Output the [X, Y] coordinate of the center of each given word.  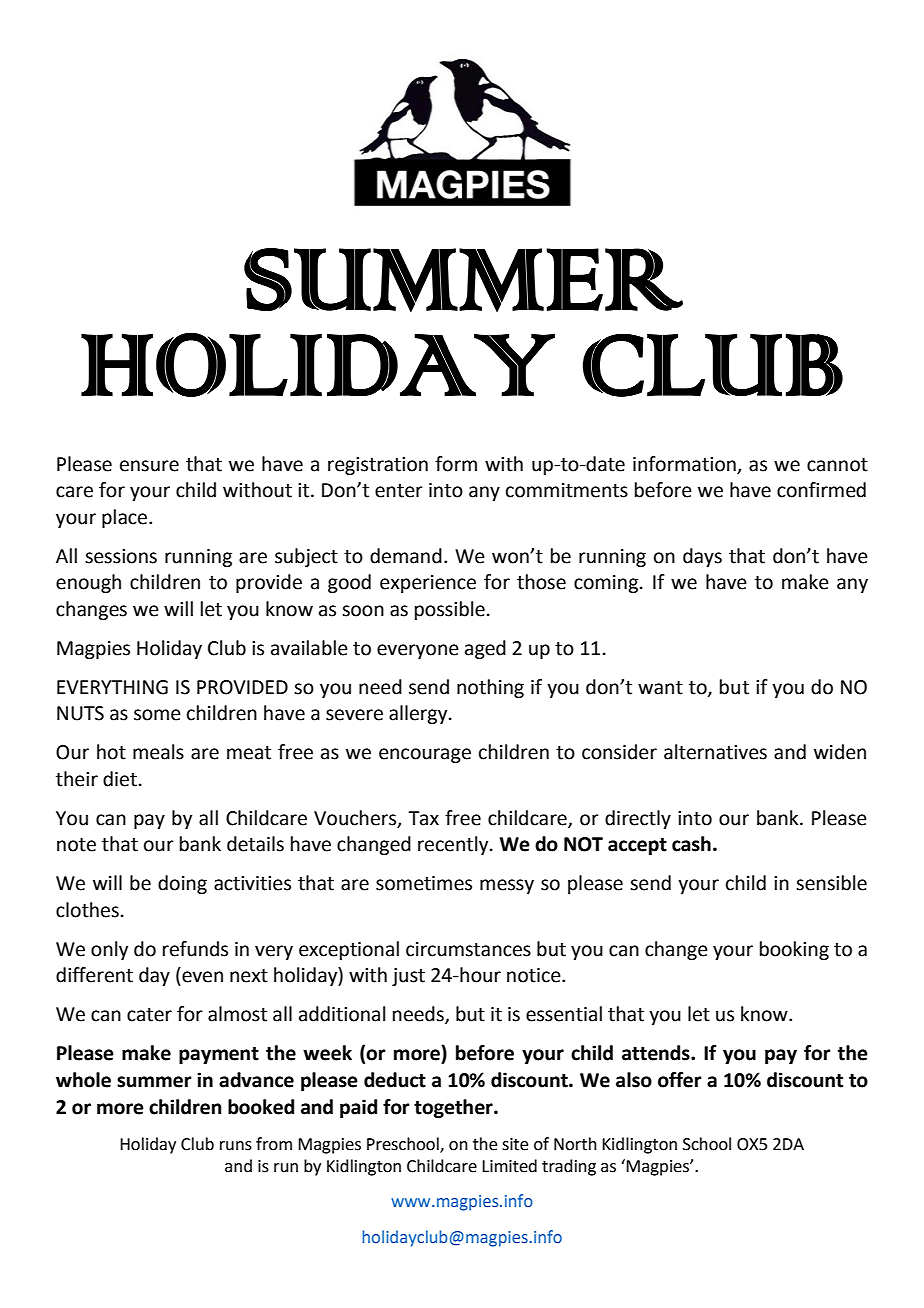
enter [399, 491]
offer [680, 1080]
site [515, 1144]
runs [236, 1146]
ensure [149, 466]
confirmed [821, 490]
